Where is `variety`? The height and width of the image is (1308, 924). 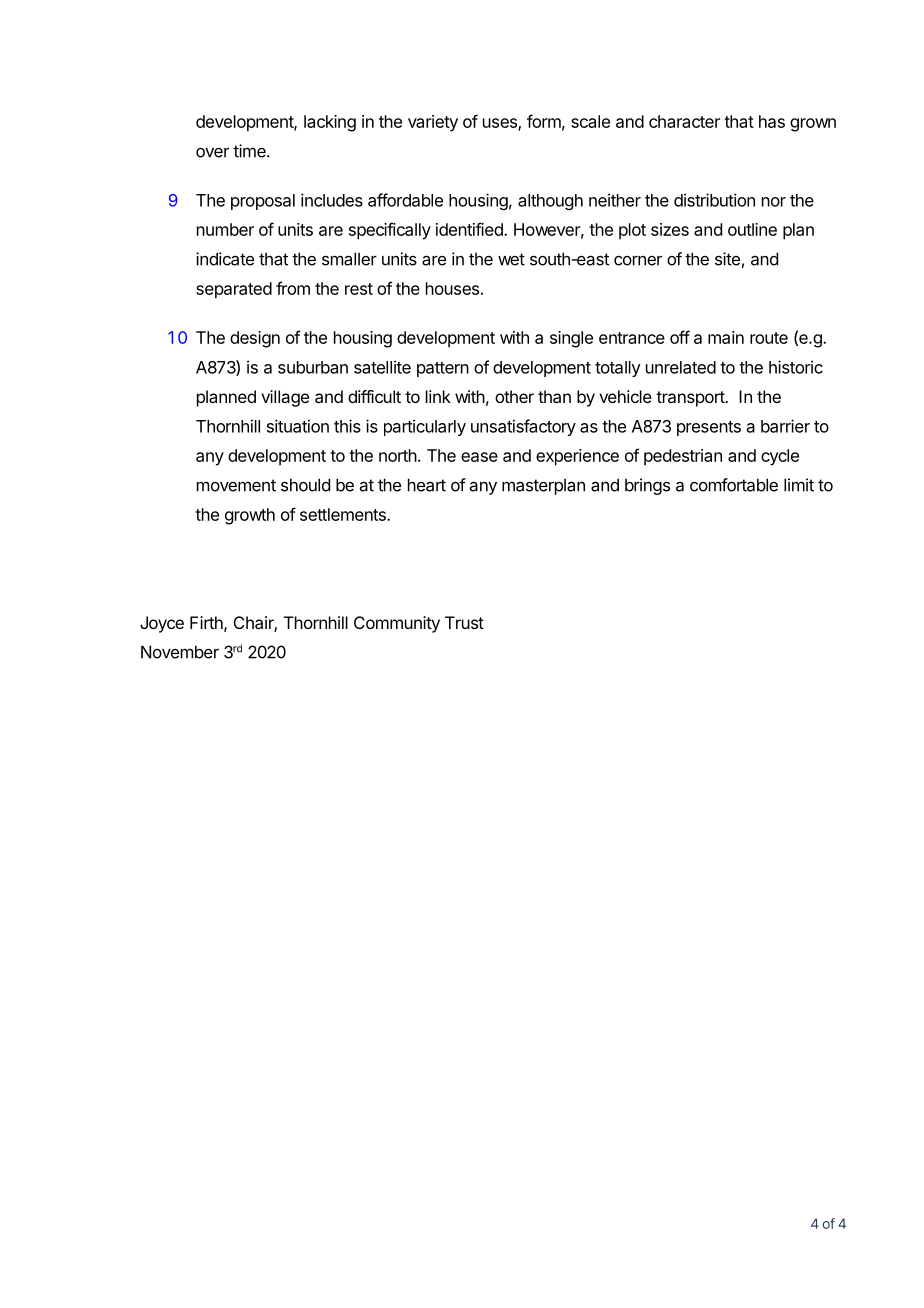
variety is located at coordinates (433, 123).
